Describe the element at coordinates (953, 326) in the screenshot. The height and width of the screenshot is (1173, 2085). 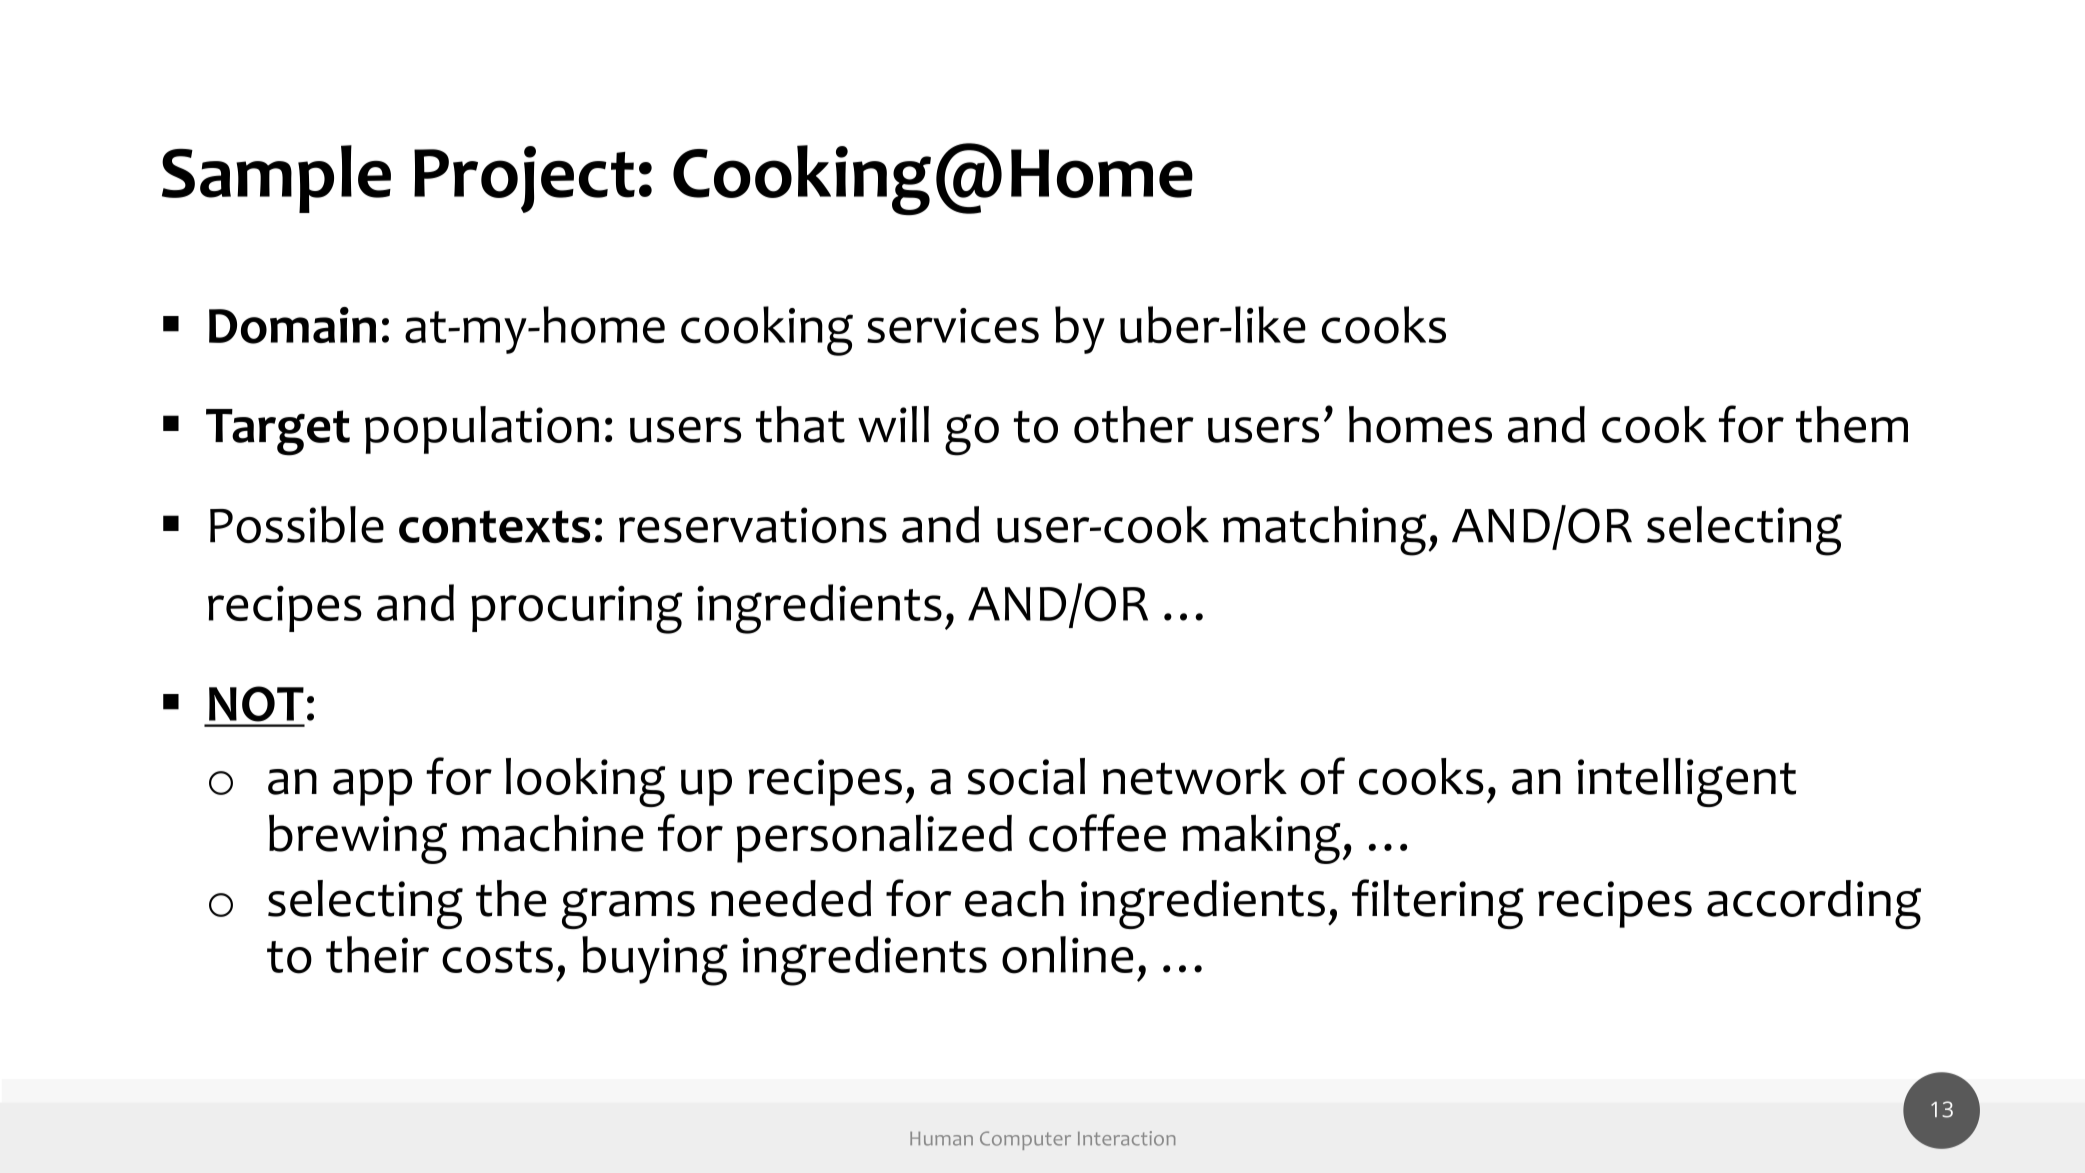
I see `services` at that location.
